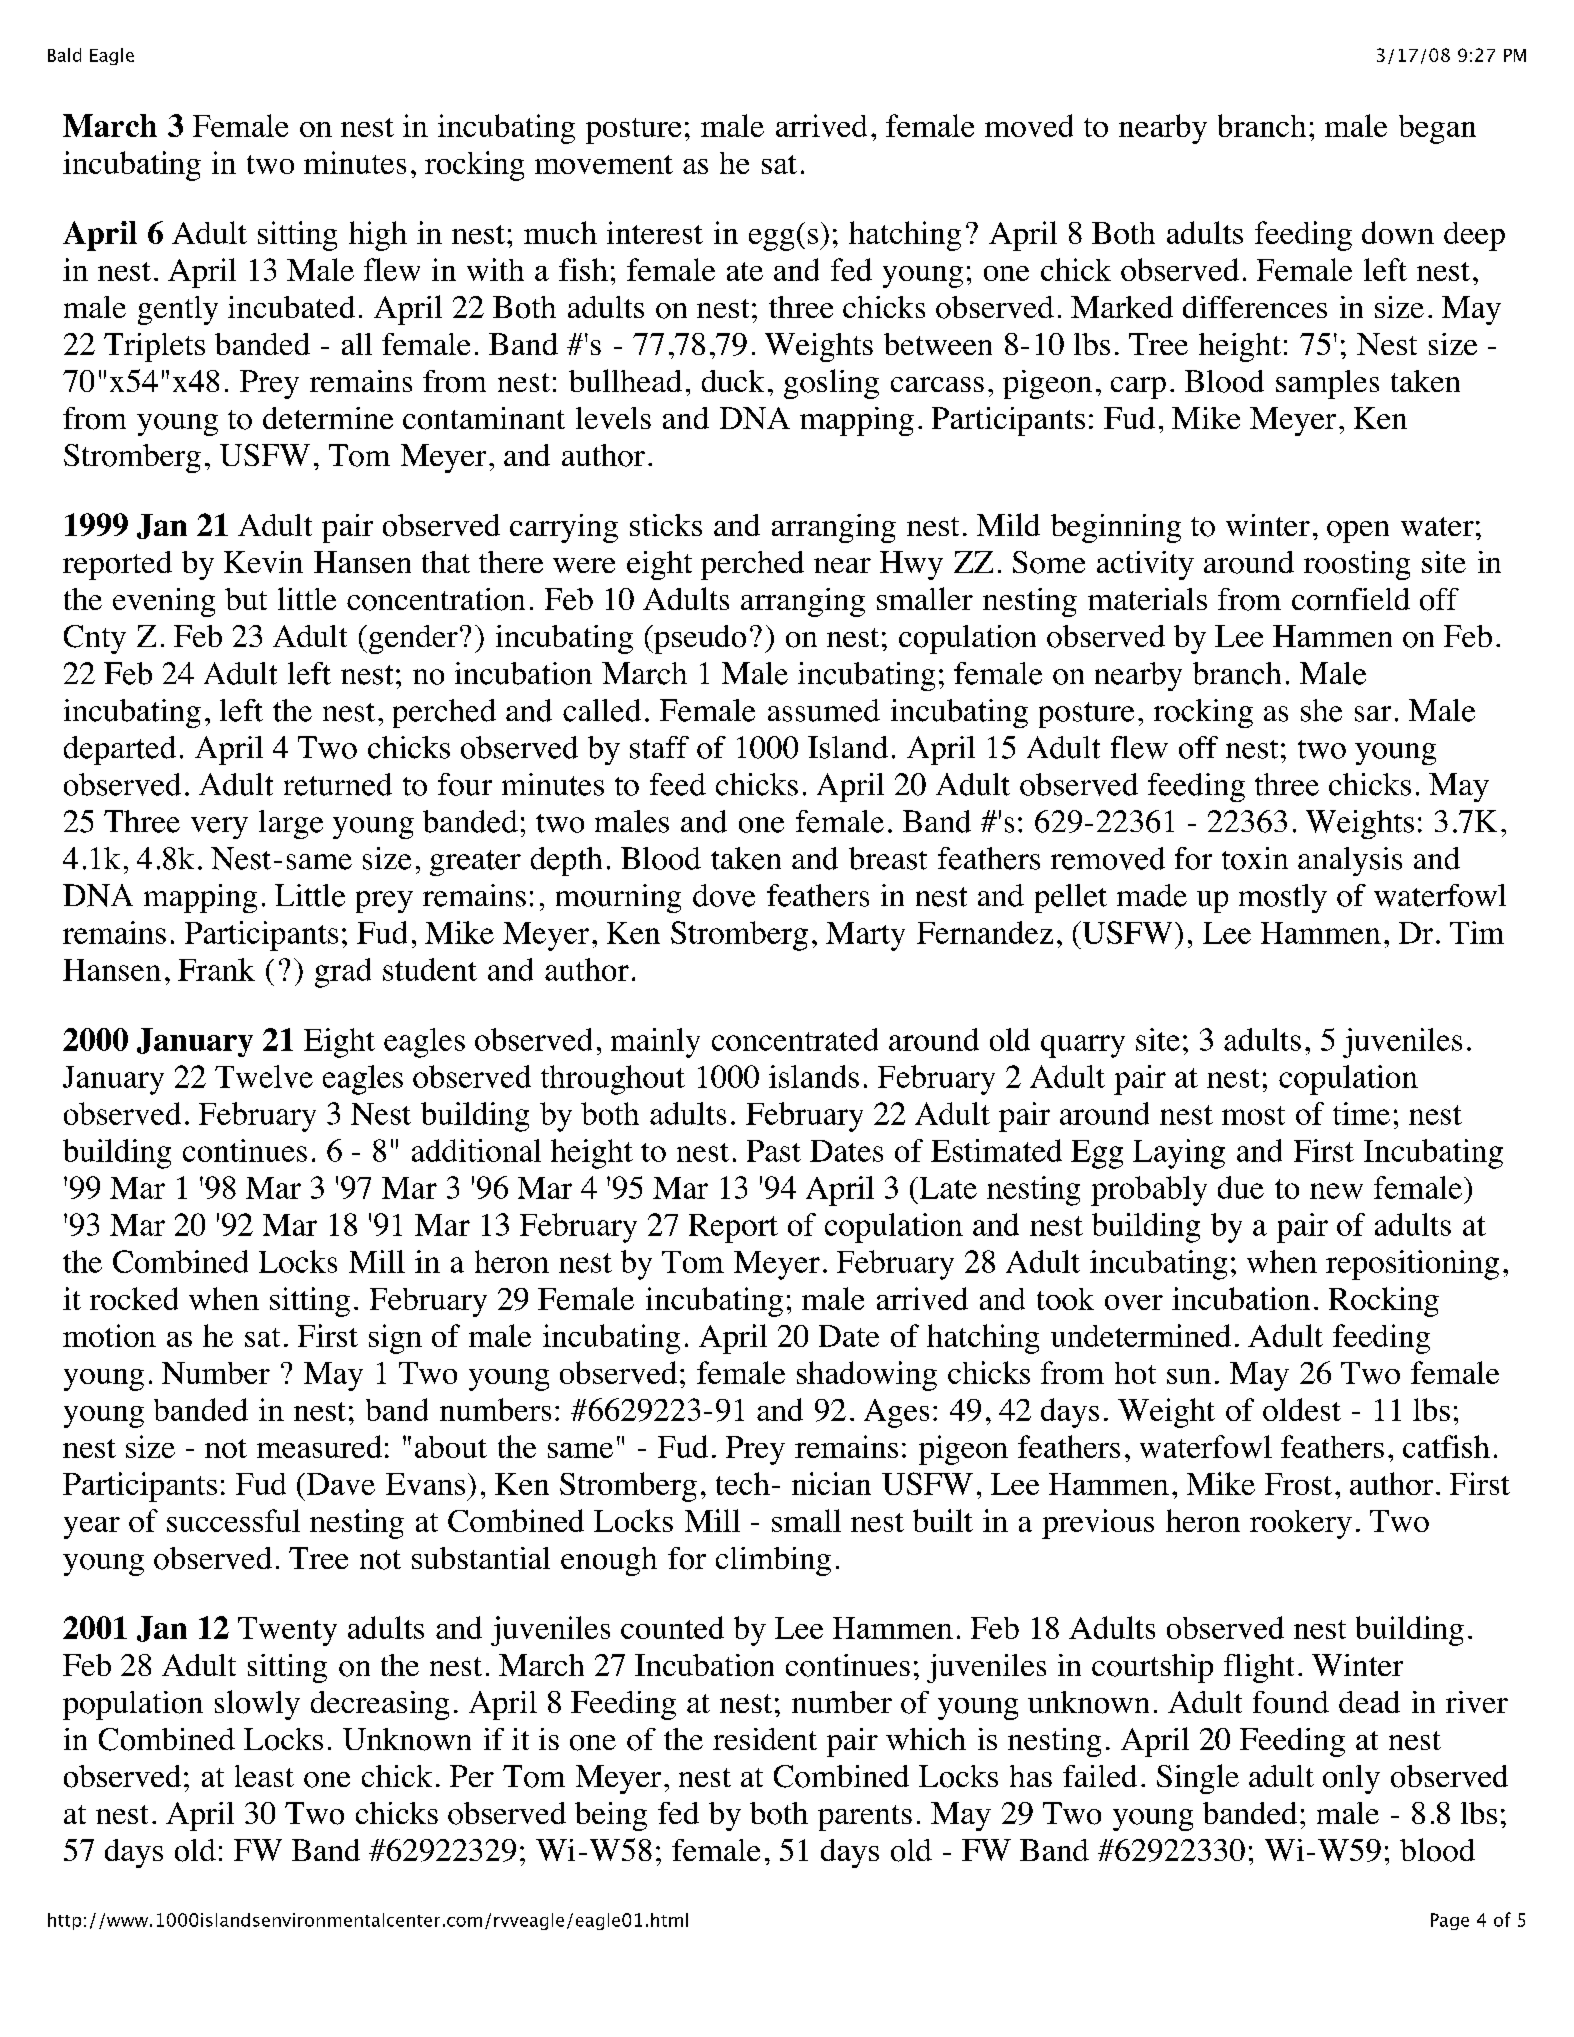 Image resolution: width=1574 pixels, height=2037 pixels. Describe the element at coordinates (1437, 129) in the page. I see `began` at that location.
